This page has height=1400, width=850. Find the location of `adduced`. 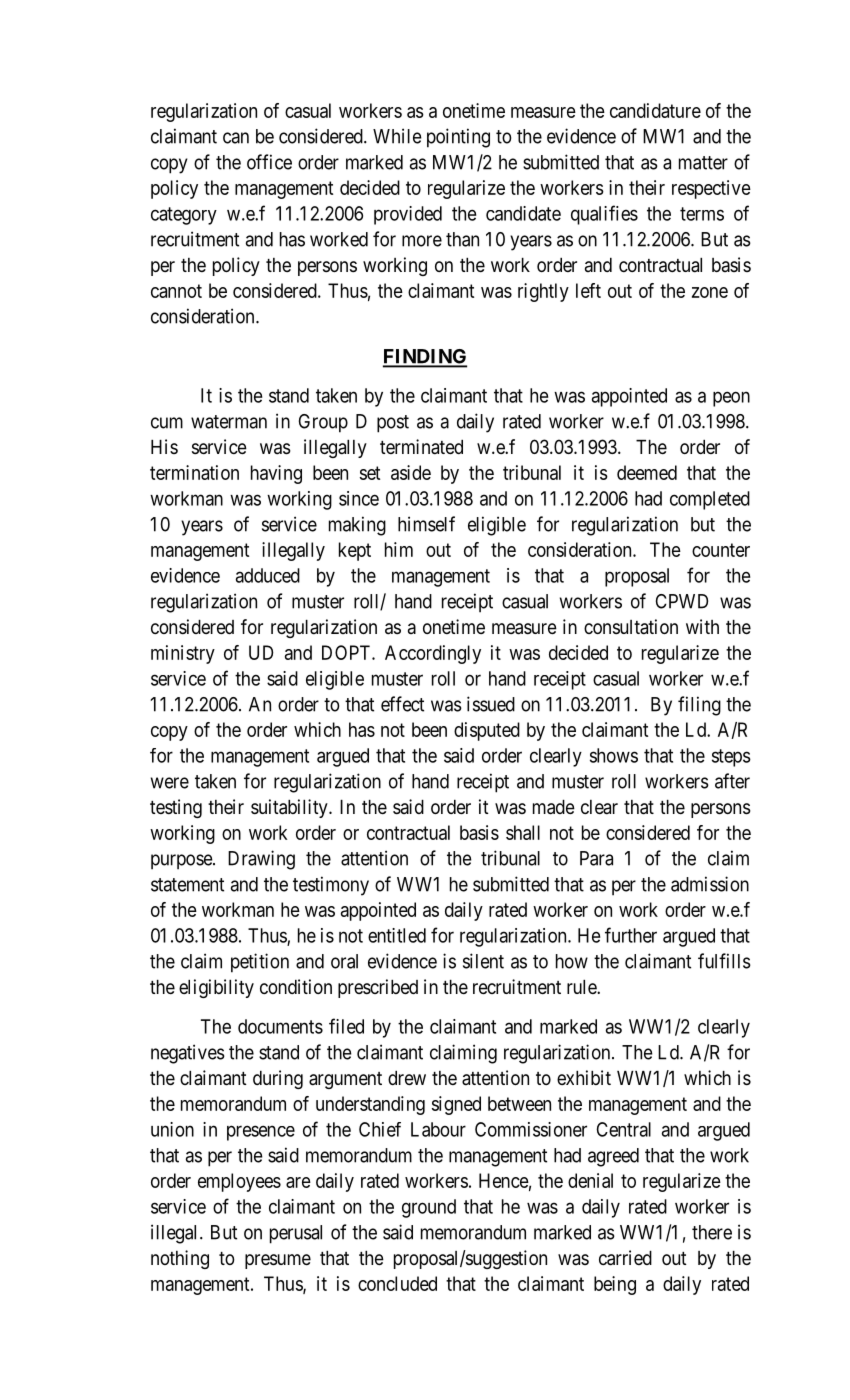

adduced is located at coordinates (268, 575).
